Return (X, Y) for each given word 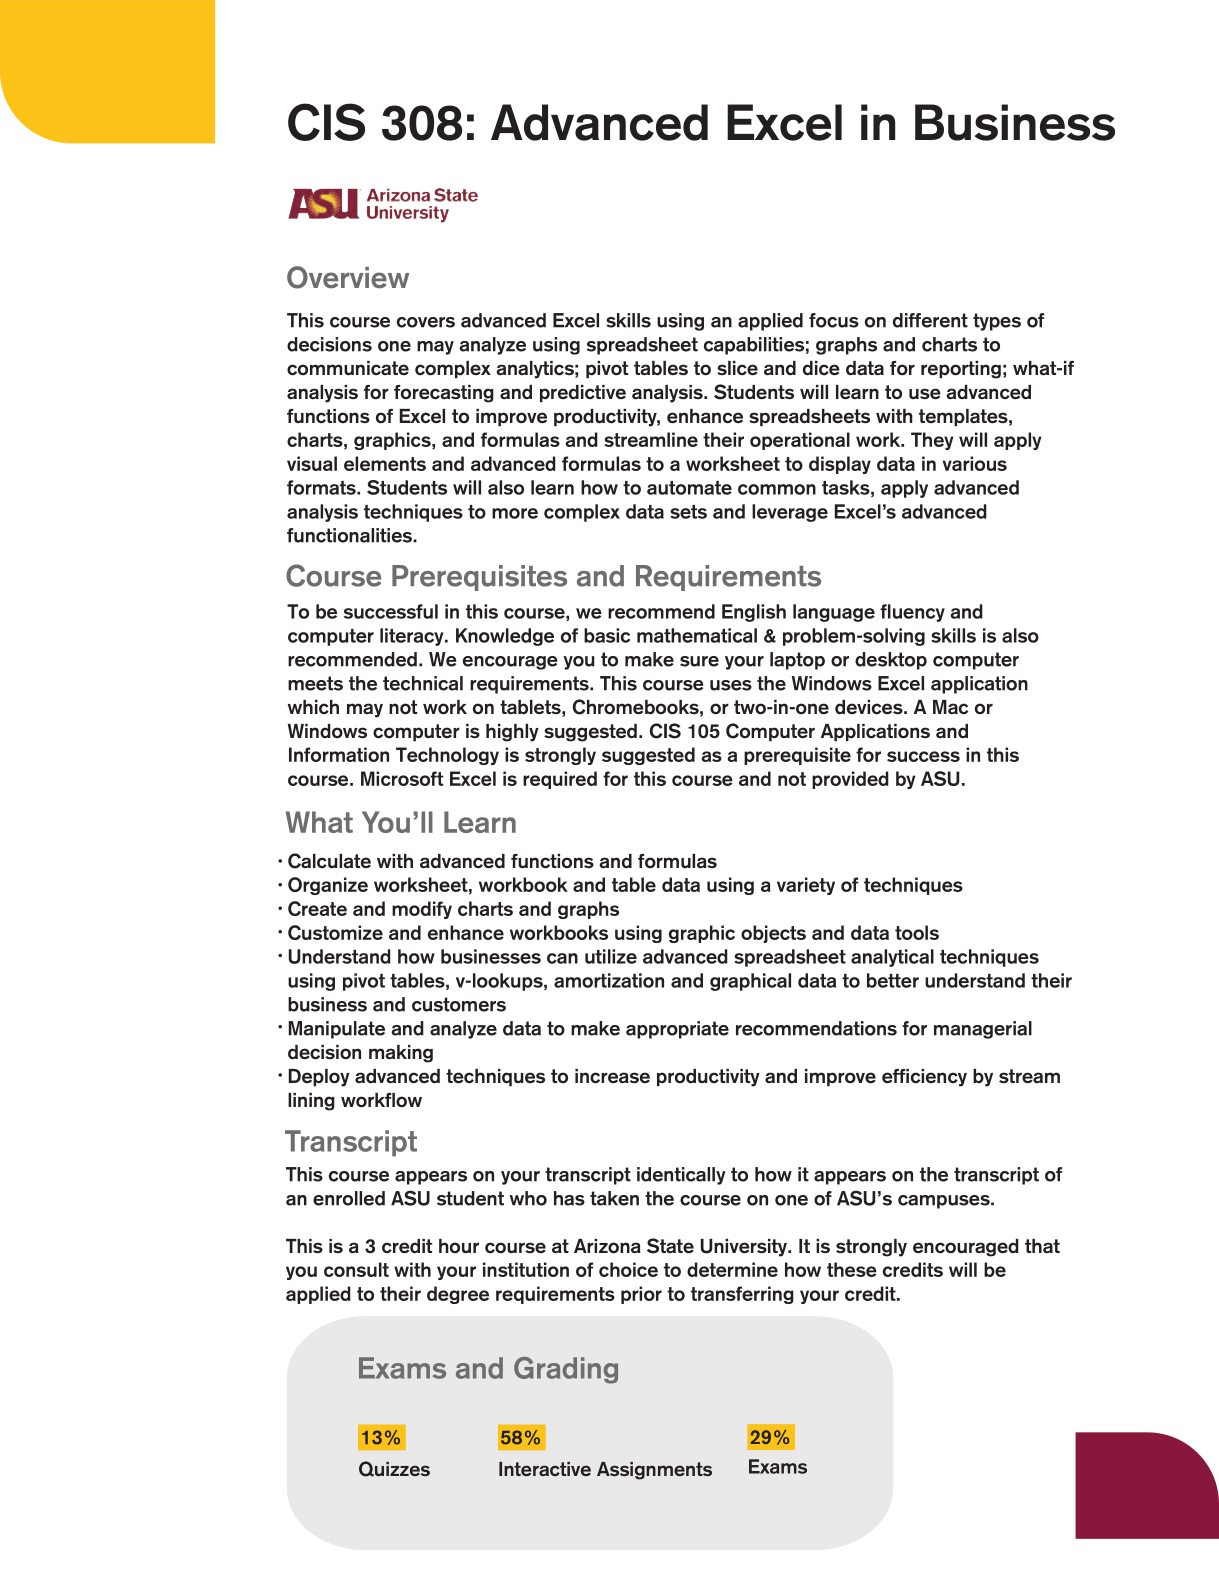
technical (423, 683)
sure (699, 661)
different (930, 320)
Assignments (654, 1471)
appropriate (677, 1030)
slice (737, 368)
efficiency (924, 1078)
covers (426, 322)
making (401, 1054)
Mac (950, 707)
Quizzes (394, 1469)
